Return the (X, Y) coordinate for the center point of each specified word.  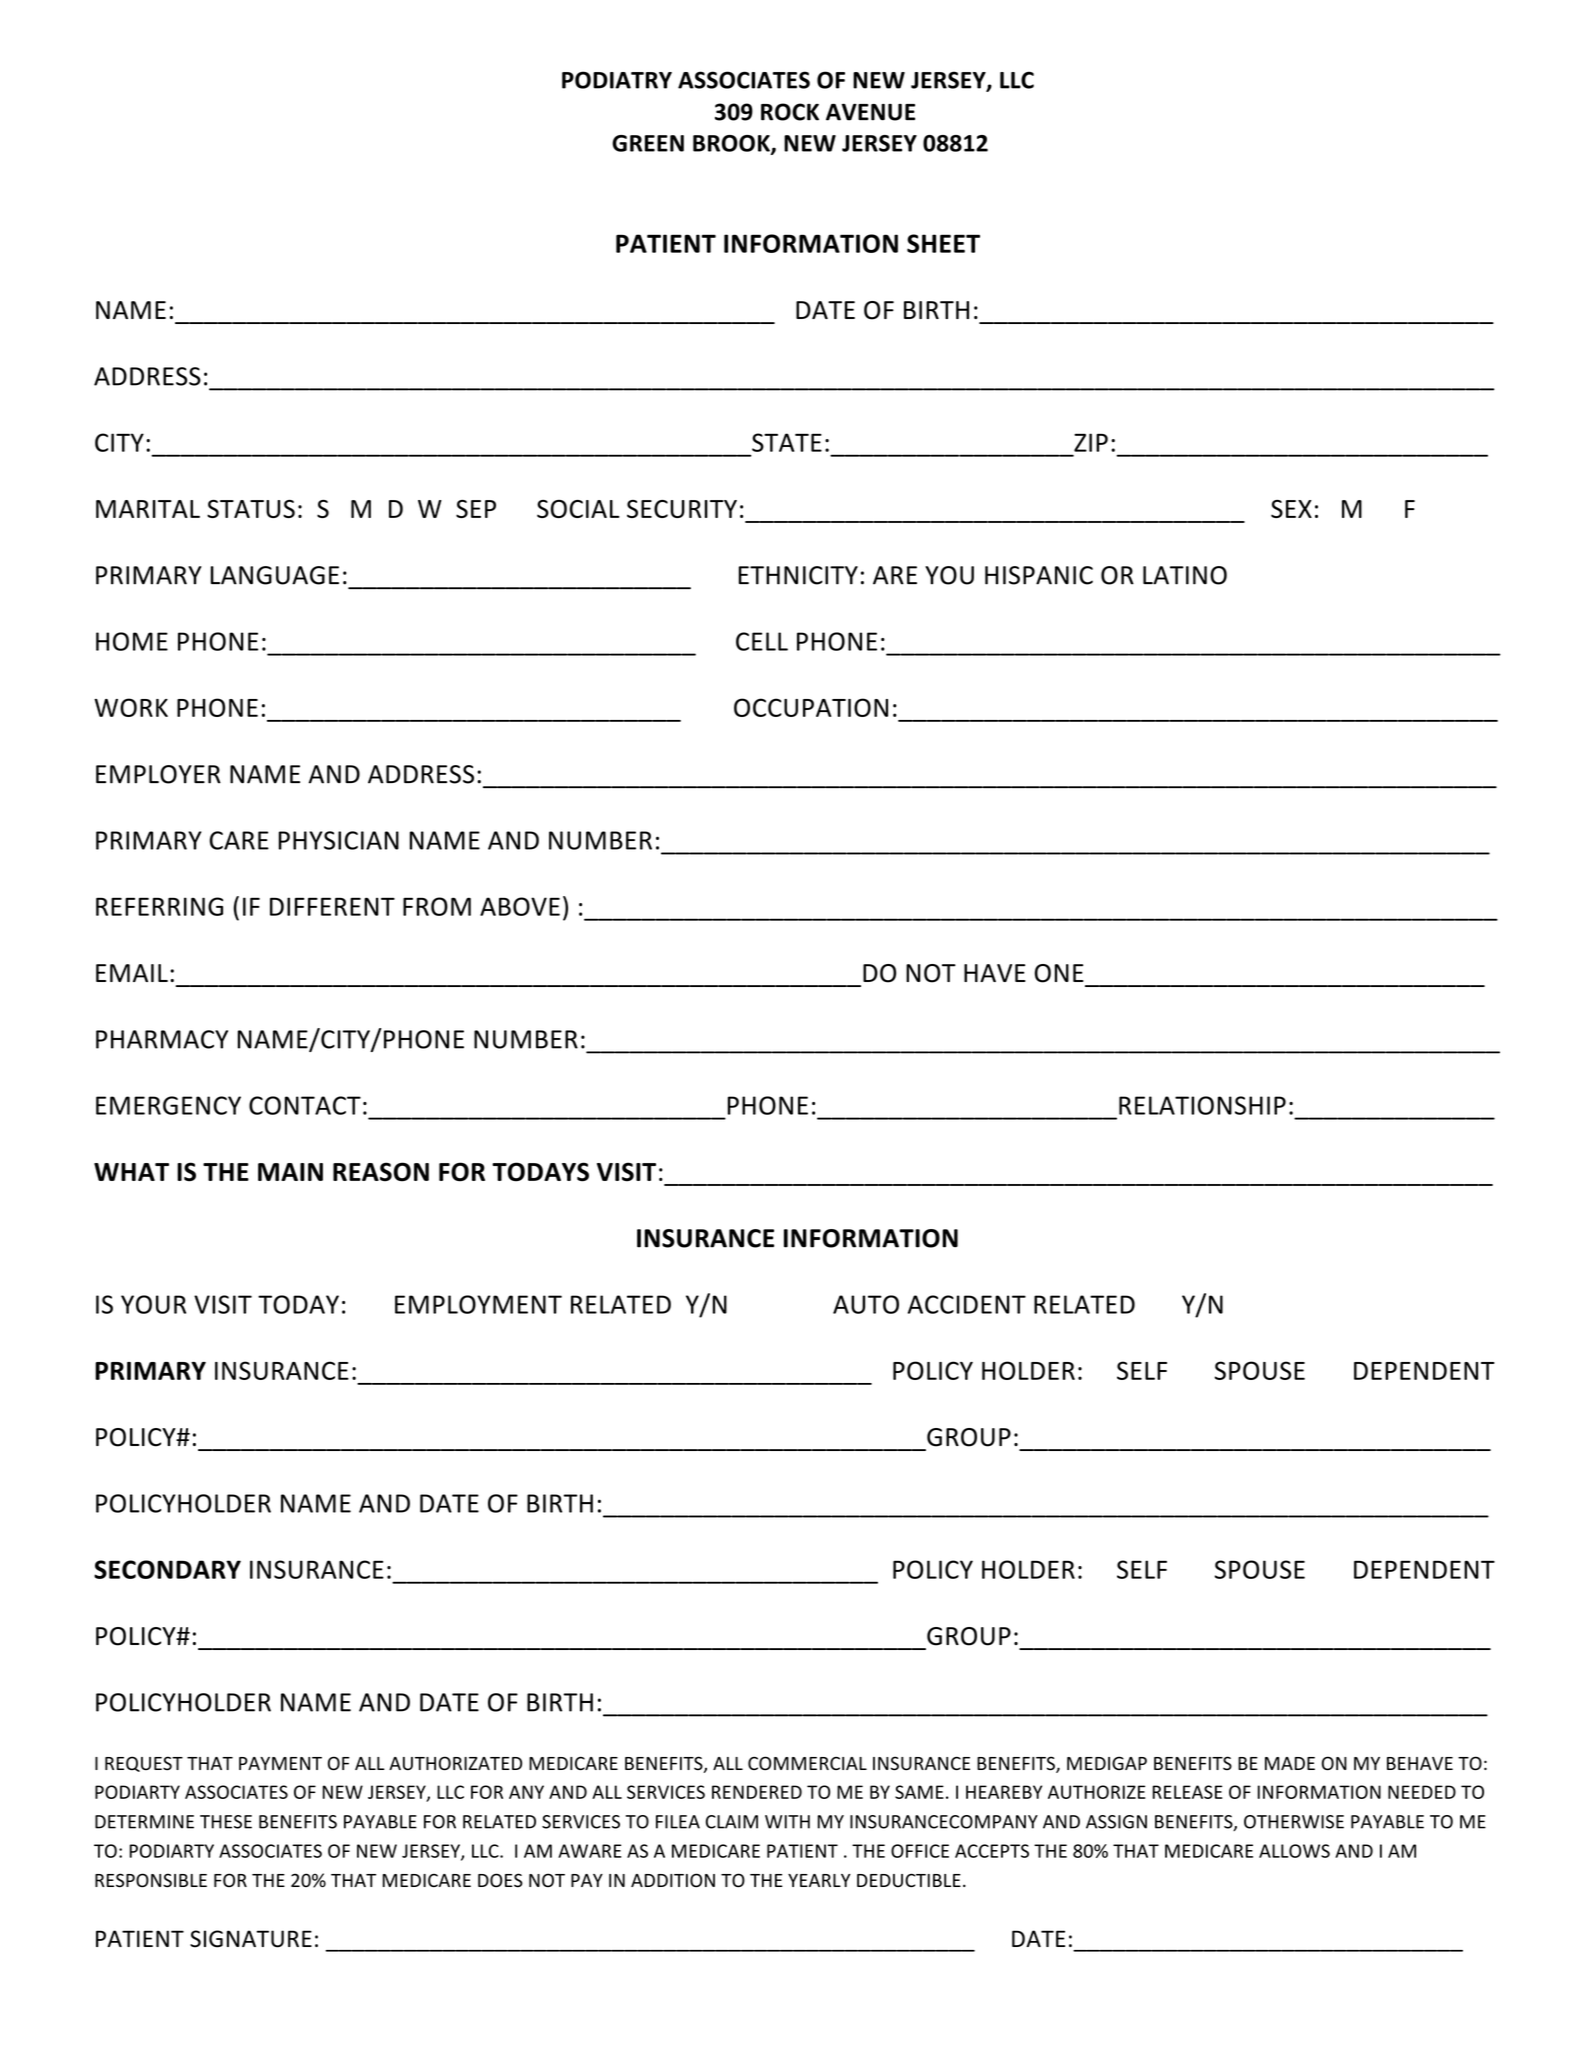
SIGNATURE (251, 1939)
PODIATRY (617, 80)
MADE (1290, 1763)
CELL (762, 641)
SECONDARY (167, 1569)
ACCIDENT (967, 1304)
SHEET (943, 243)
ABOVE (520, 906)
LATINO (1185, 575)
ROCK (790, 112)
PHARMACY (162, 1039)
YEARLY (819, 1880)
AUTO (866, 1304)
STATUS (251, 509)
